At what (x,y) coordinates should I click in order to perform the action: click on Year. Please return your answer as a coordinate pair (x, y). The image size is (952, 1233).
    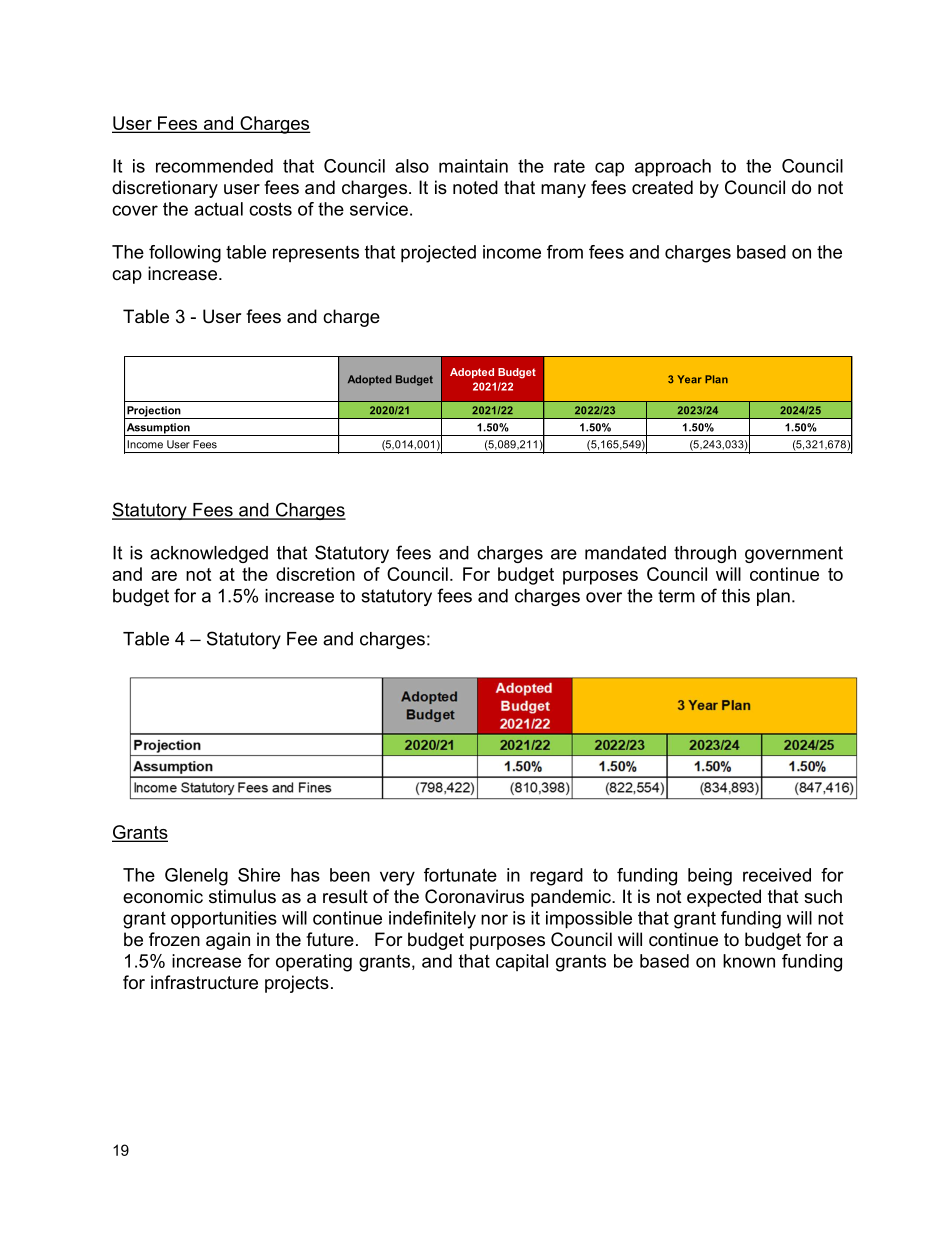
    Looking at the image, I should click on (689, 379).
